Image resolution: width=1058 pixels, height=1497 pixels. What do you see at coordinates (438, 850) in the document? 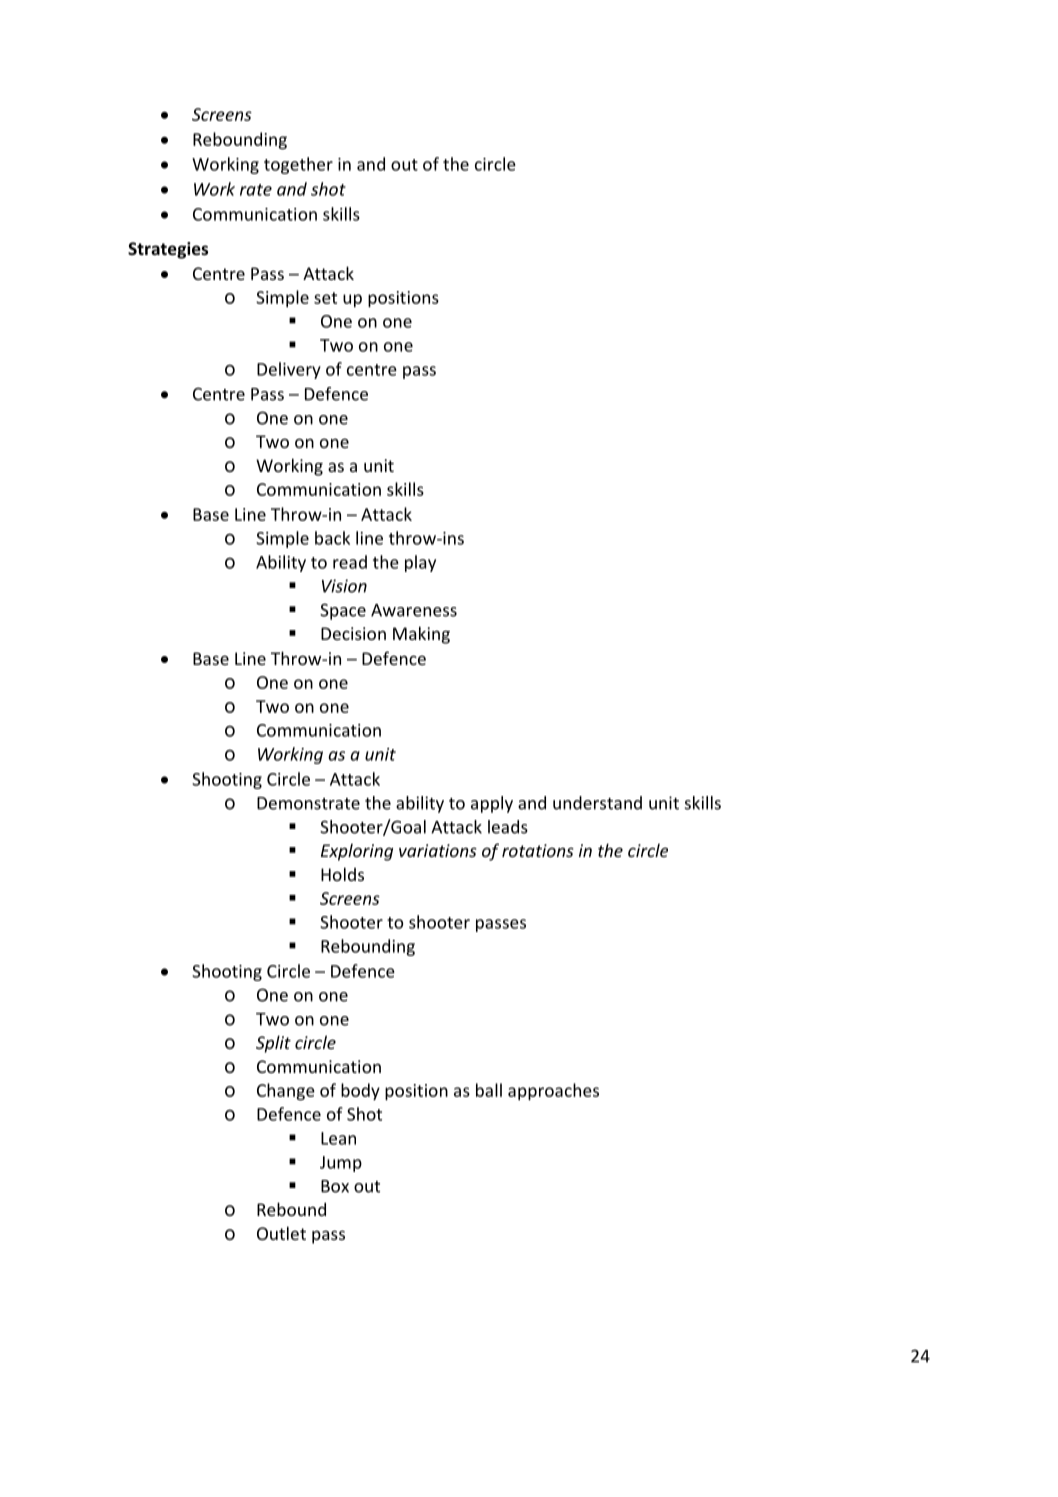
I see `variations` at bounding box center [438, 850].
